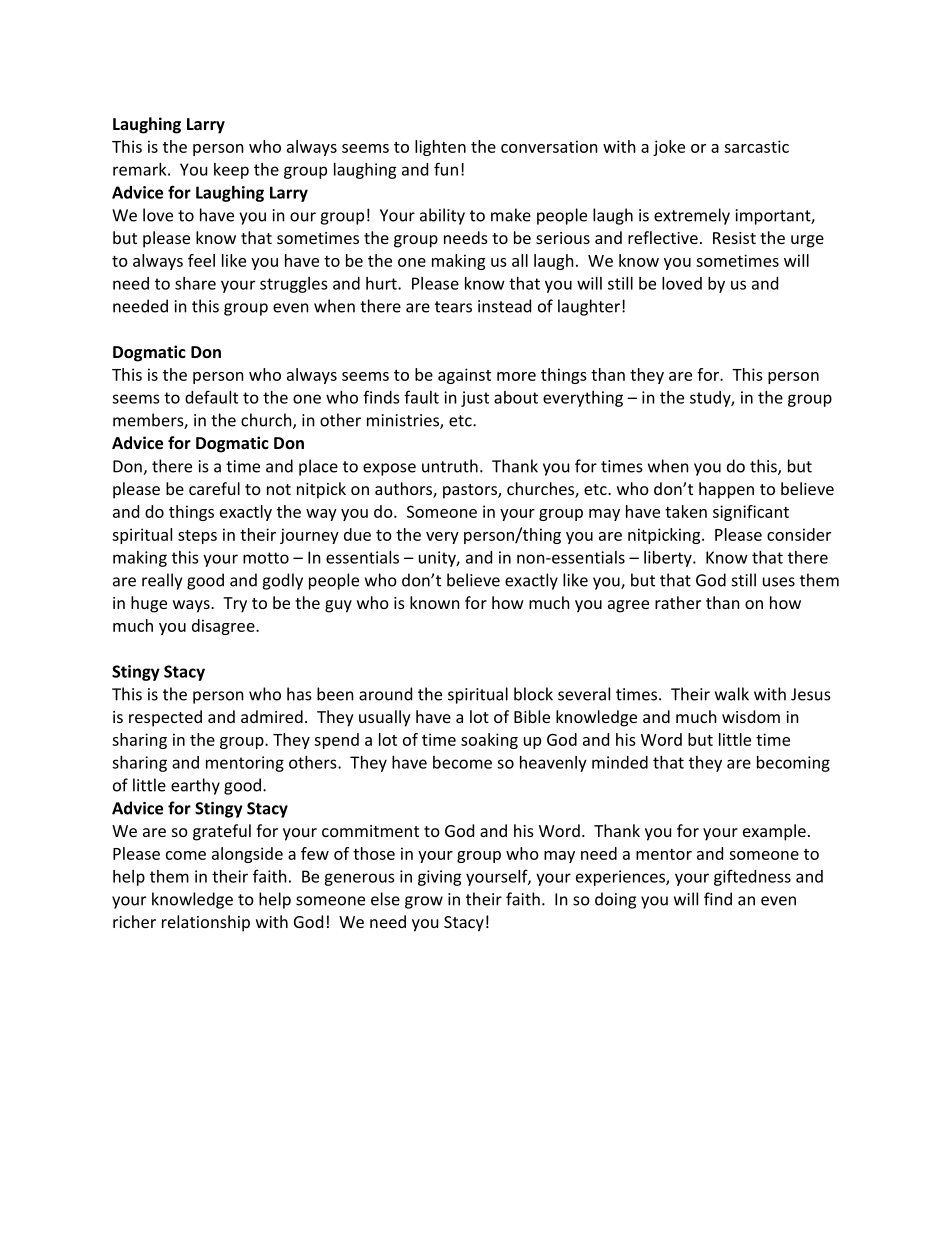 The image size is (952, 1233). What do you see at coordinates (446, 169) in the image?
I see `fun` at bounding box center [446, 169].
